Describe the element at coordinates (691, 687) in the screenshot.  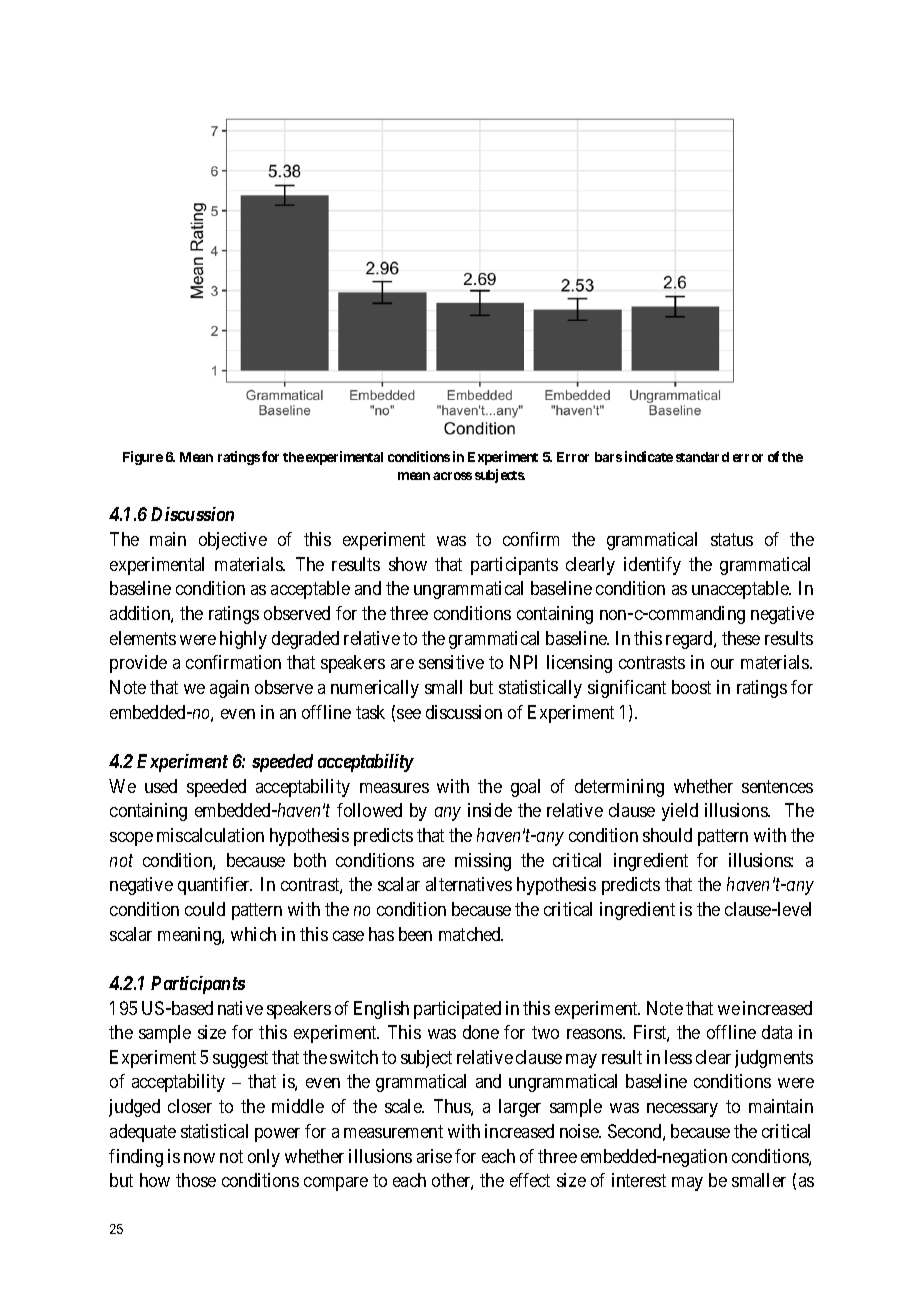
I see `boost` at that location.
